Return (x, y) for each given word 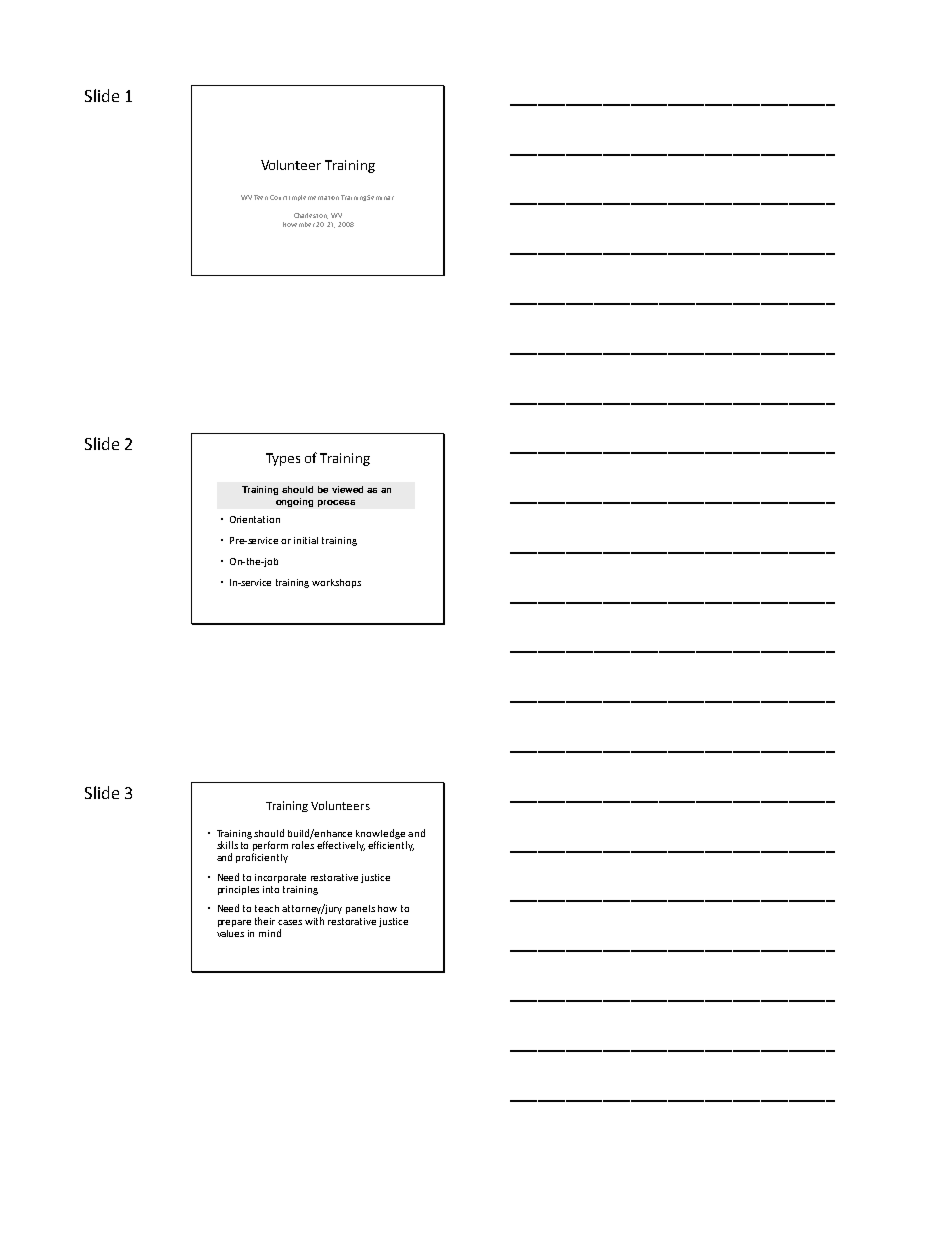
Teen (261, 197)
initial (306, 540)
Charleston (311, 216)
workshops (336, 583)
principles (238, 890)
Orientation (255, 519)
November (299, 224)
